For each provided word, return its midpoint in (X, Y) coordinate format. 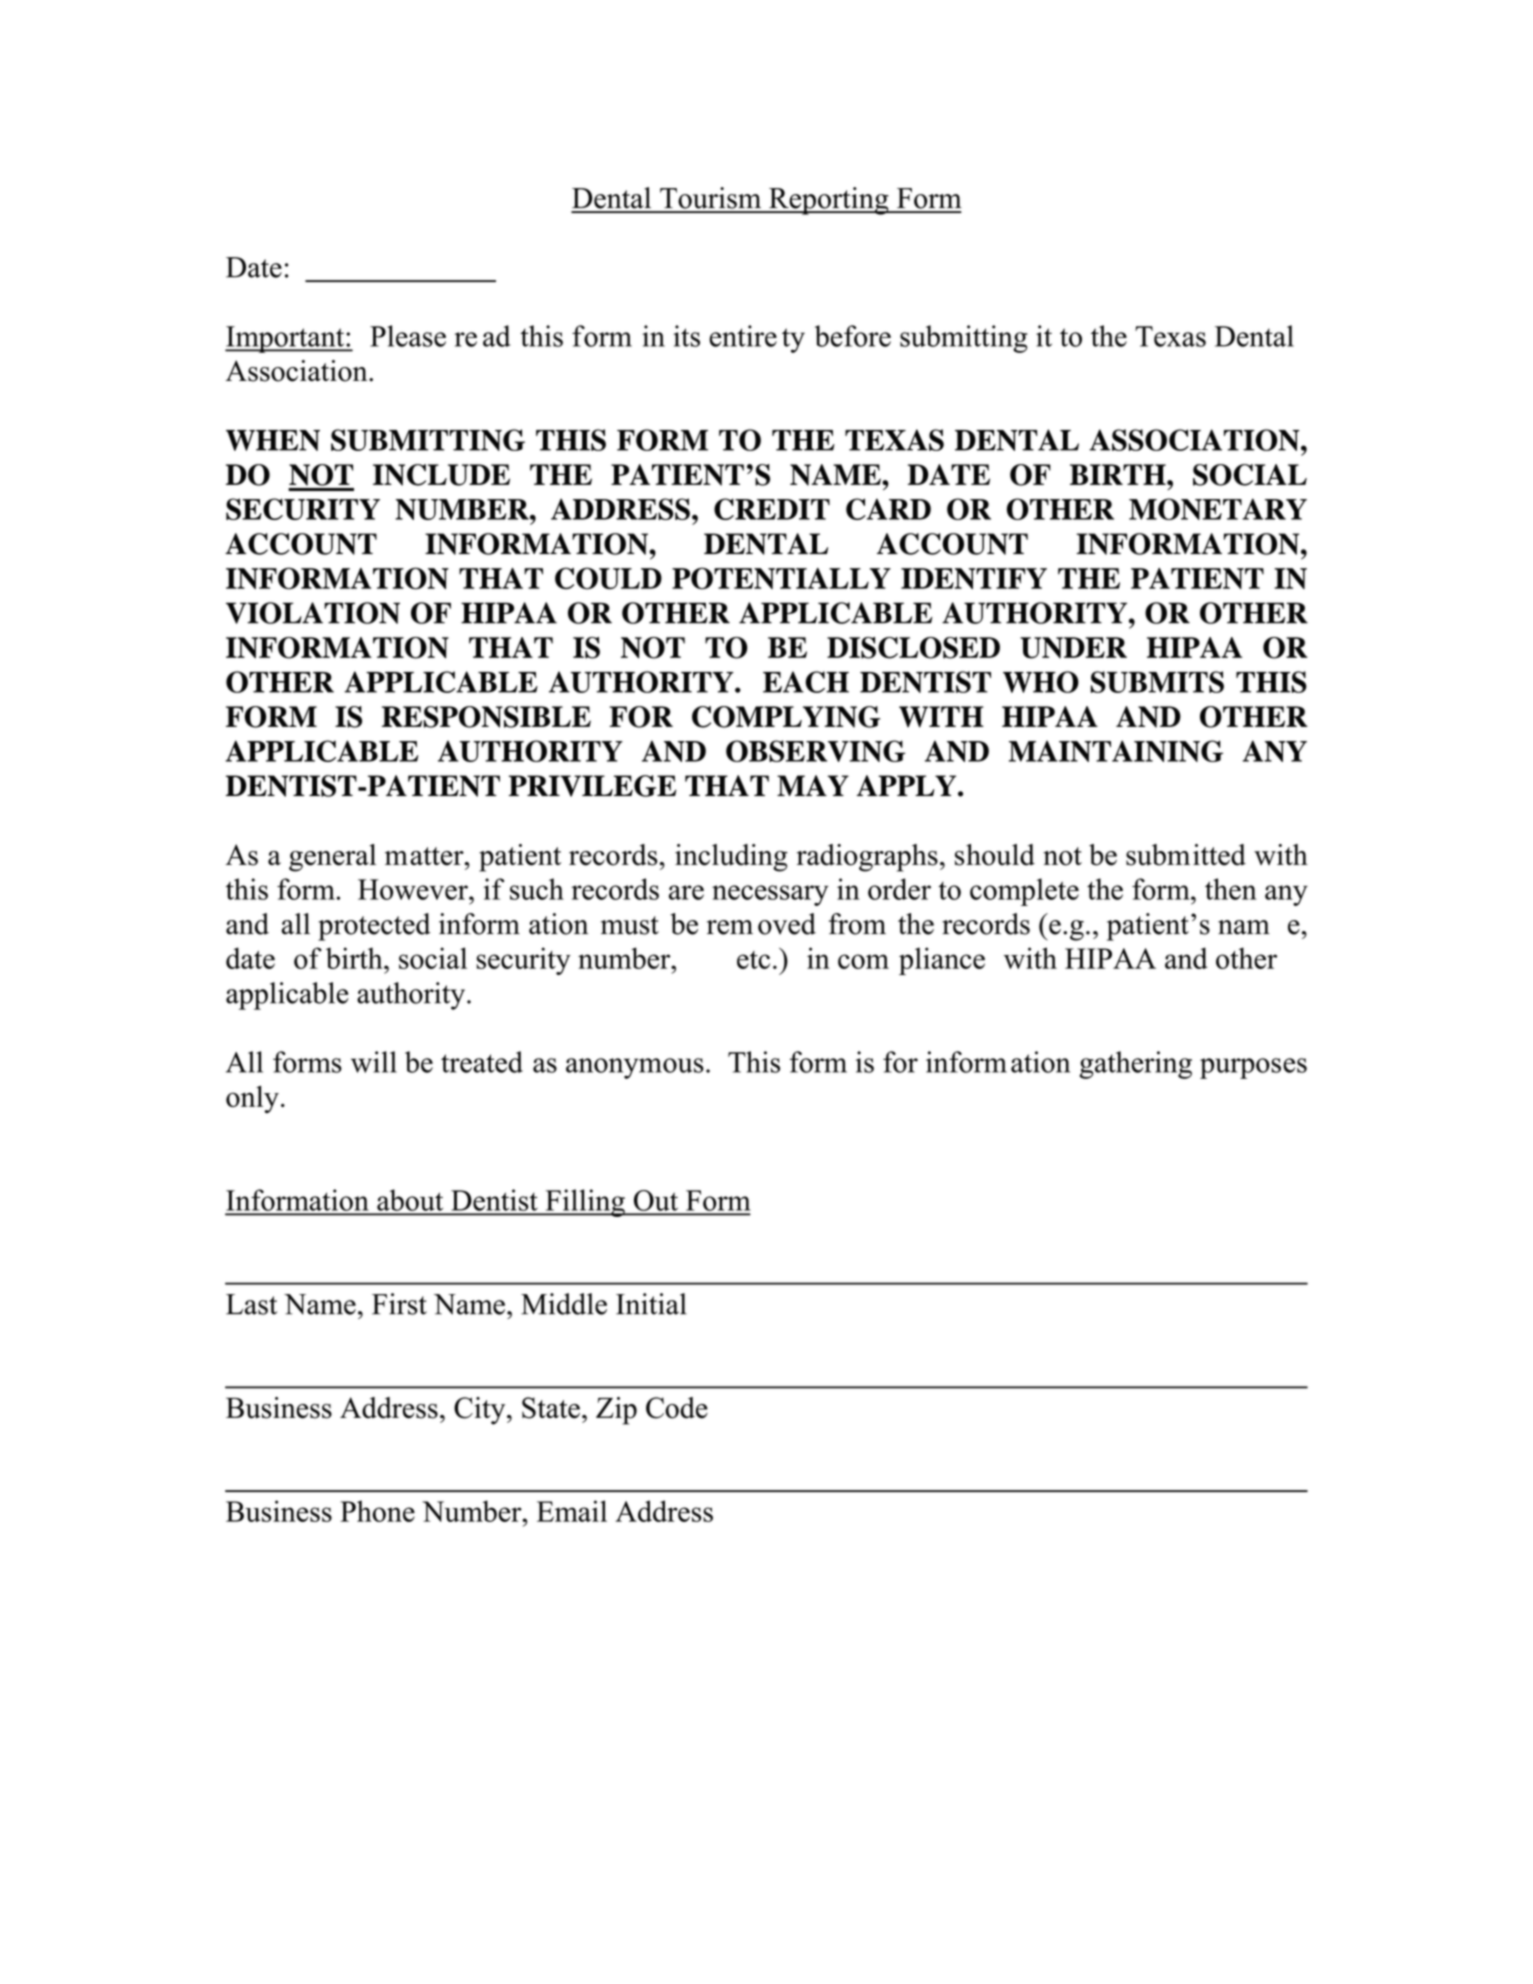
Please (408, 336)
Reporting (829, 201)
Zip (616, 1411)
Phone (377, 1511)
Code (677, 1408)
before (853, 336)
